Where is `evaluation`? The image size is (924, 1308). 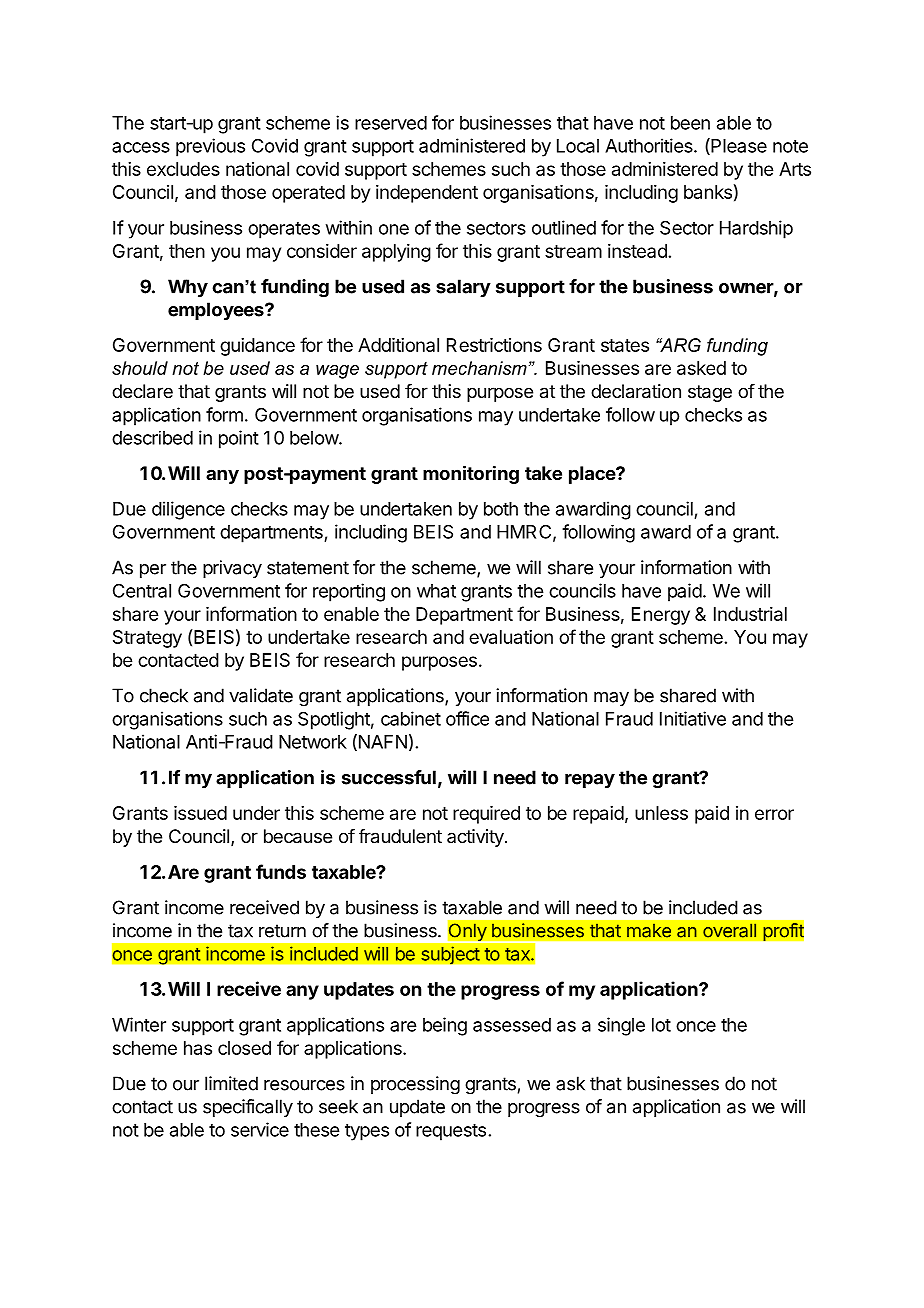 evaluation is located at coordinates (511, 637).
